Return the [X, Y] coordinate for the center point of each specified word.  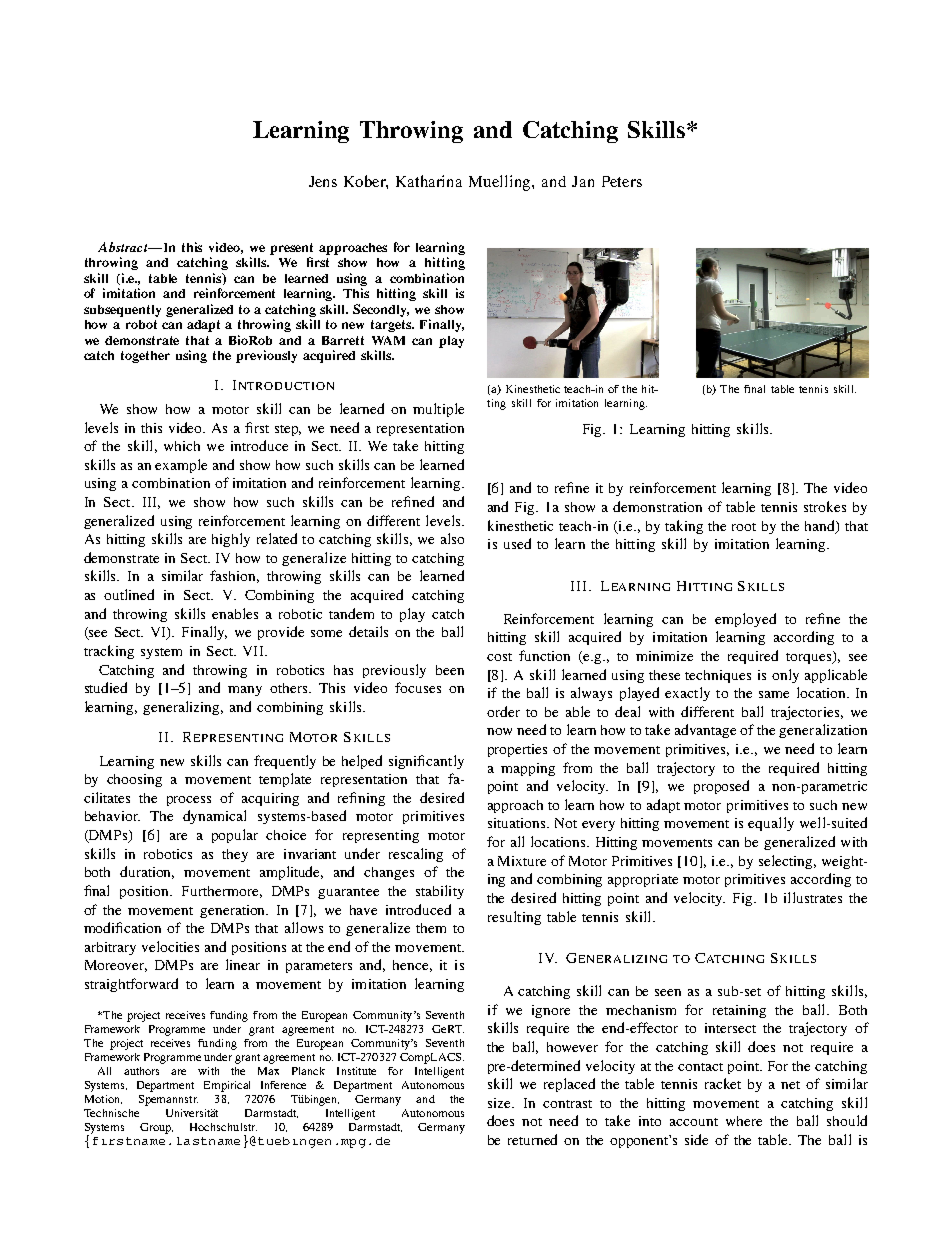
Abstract [124, 247]
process [189, 801]
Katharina [429, 181]
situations [518, 823]
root [744, 527]
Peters [622, 181]
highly [231, 540]
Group [156, 1128]
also [452, 538]
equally [771, 824]
